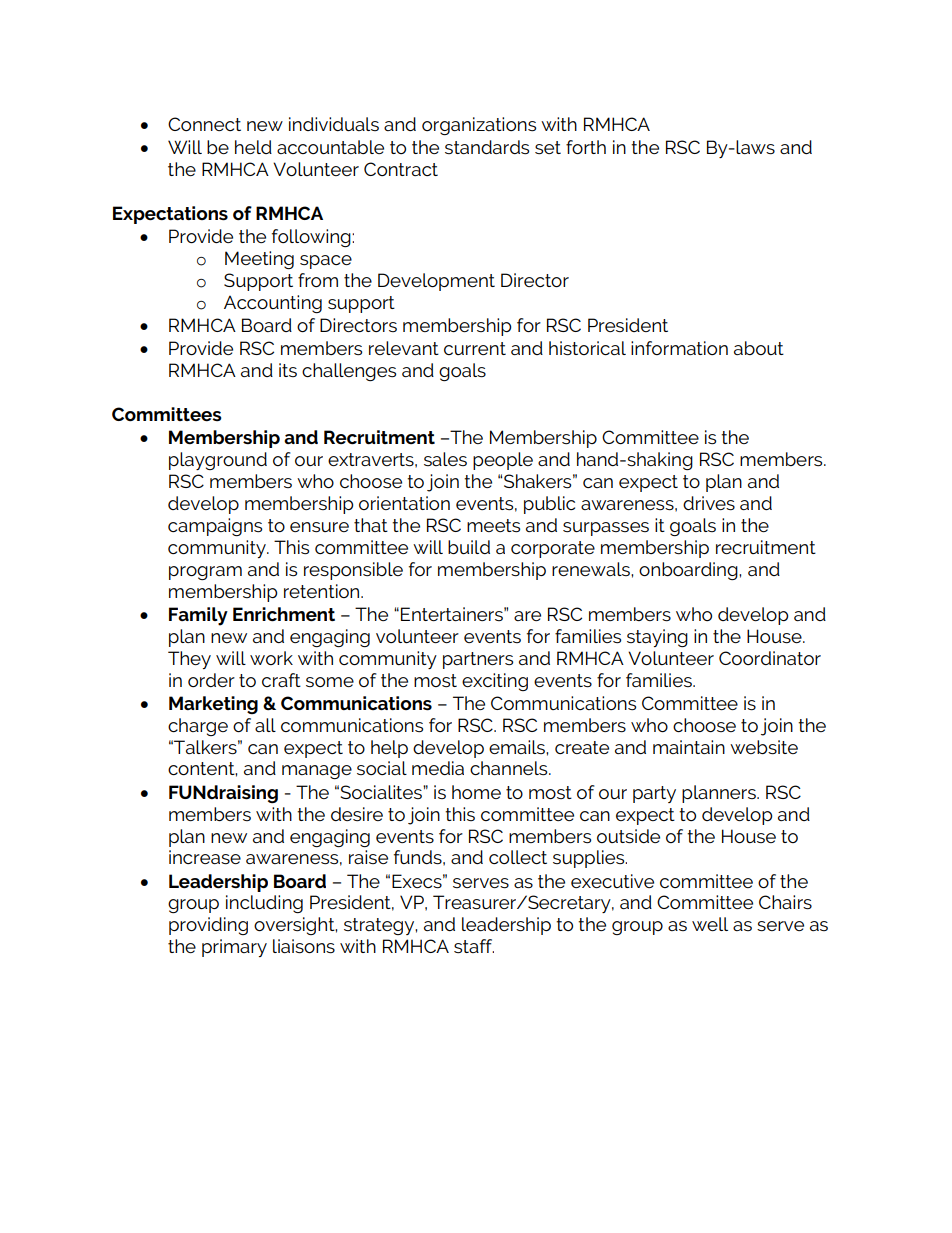  What do you see at coordinates (474, 946) in the screenshot?
I see `staff` at bounding box center [474, 946].
